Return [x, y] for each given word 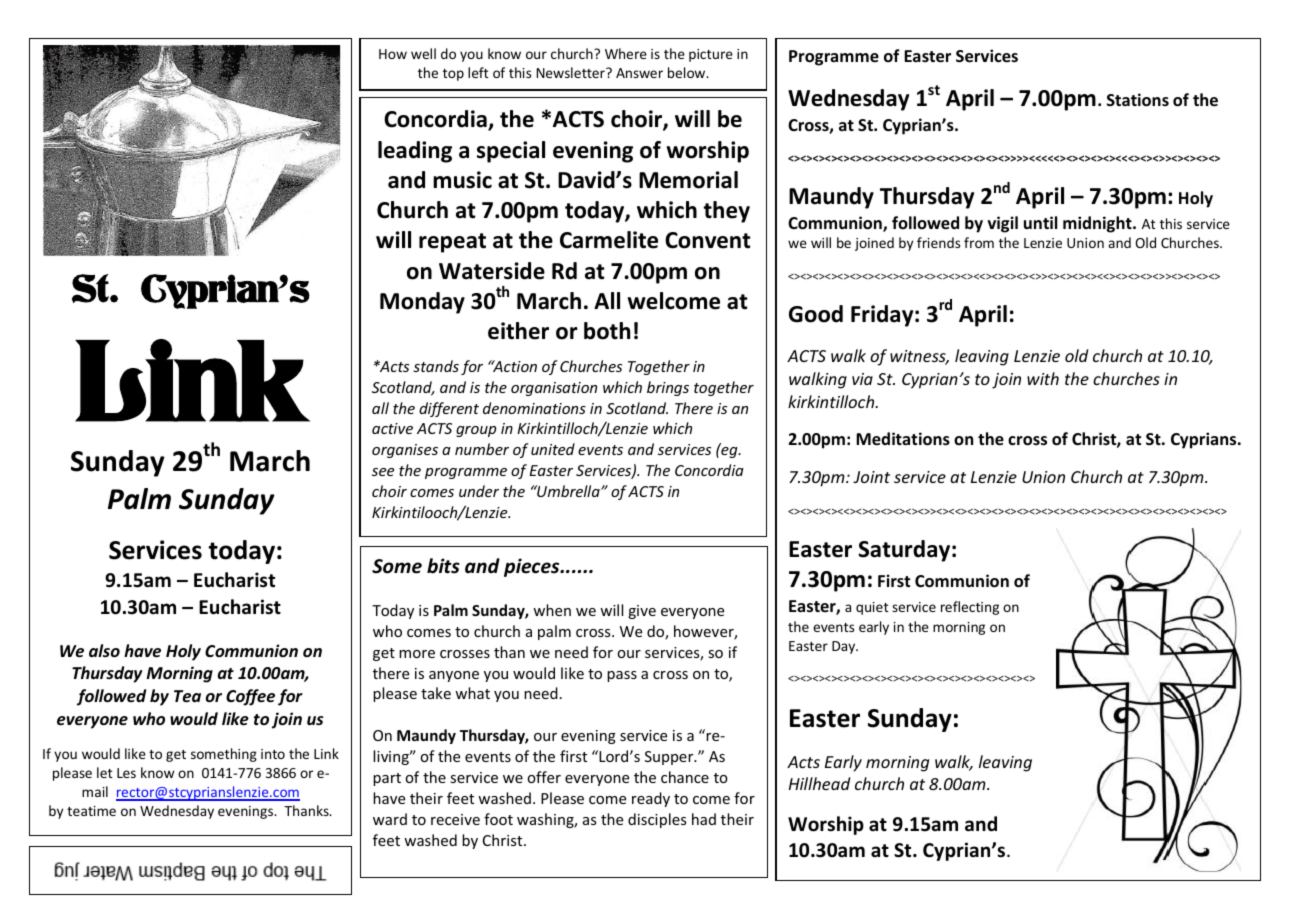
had [704, 819]
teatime [91, 811]
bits [443, 566]
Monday [422, 303]
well [423, 53]
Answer [639, 73]
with [1043, 378]
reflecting [970, 608]
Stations [1138, 100]
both [607, 331]
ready [651, 799]
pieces [533, 567]
